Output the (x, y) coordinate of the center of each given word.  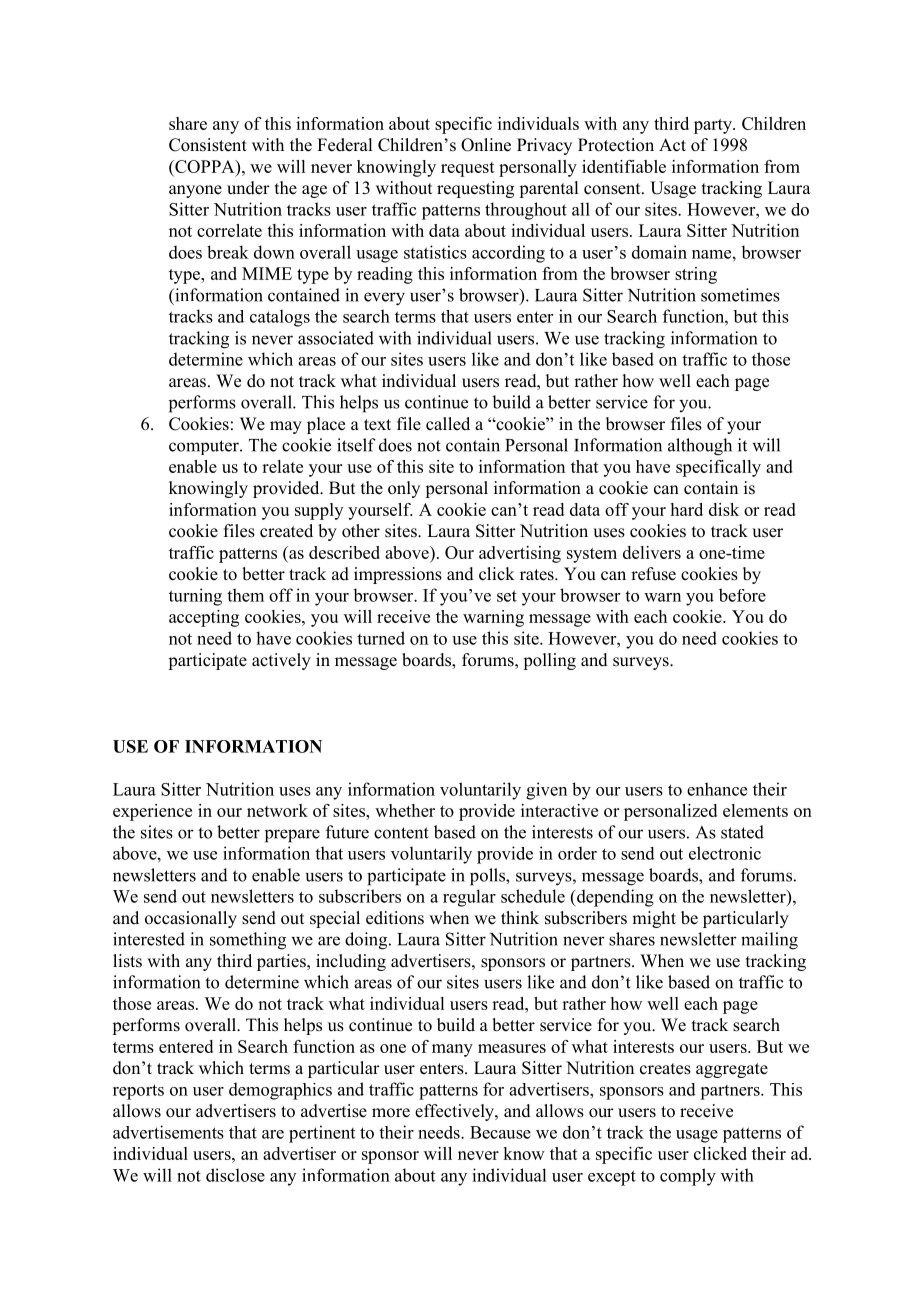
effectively (455, 1112)
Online (486, 145)
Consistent (208, 145)
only (404, 489)
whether (405, 810)
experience (152, 812)
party (714, 126)
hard (687, 509)
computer (205, 447)
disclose (235, 1175)
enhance (717, 789)
